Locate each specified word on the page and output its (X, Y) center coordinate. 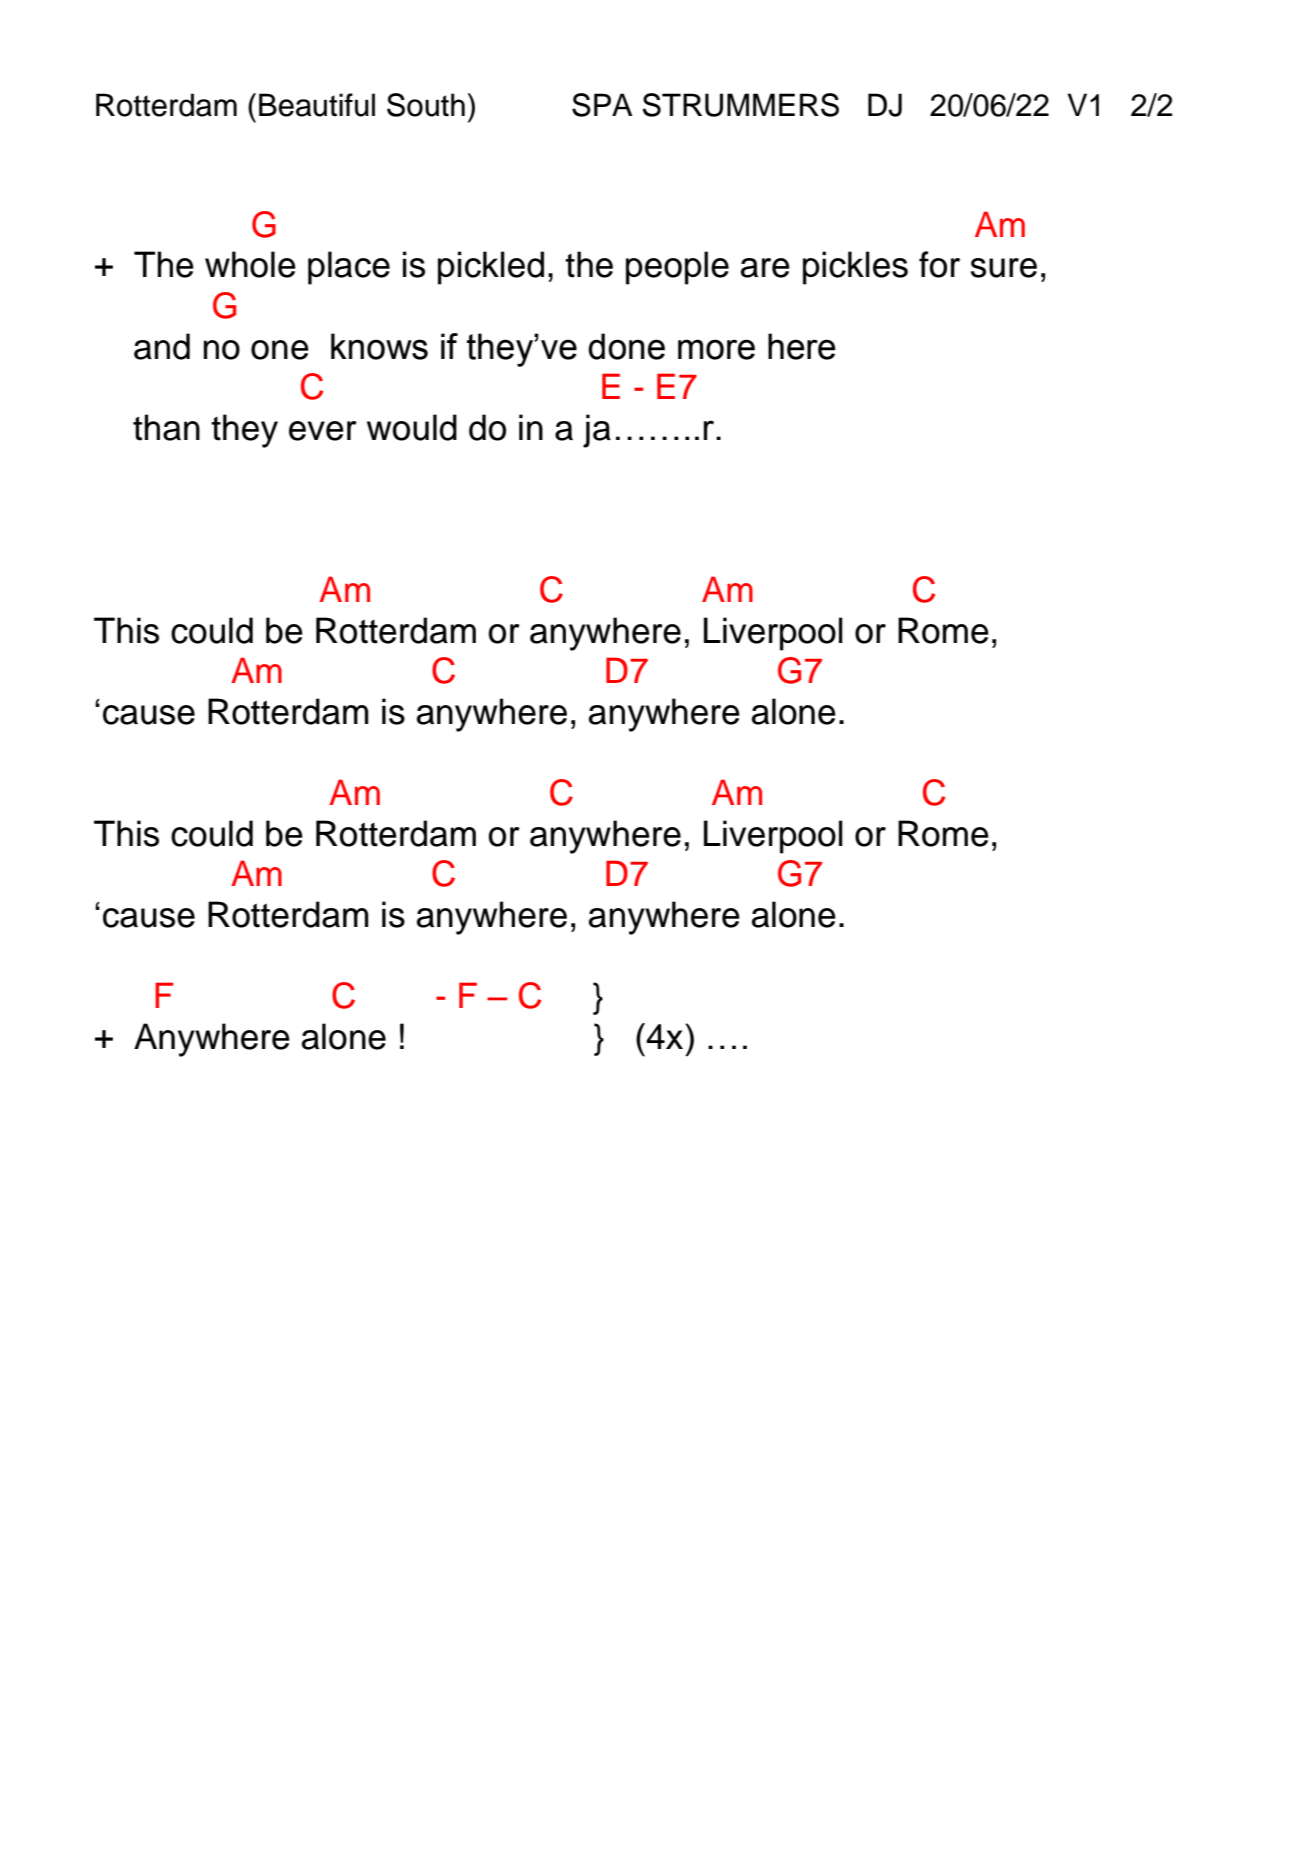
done (626, 346)
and (162, 346)
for (939, 264)
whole (250, 264)
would (412, 427)
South (426, 105)
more (716, 349)
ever (323, 431)
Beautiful (317, 105)
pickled (491, 268)
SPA (602, 105)
